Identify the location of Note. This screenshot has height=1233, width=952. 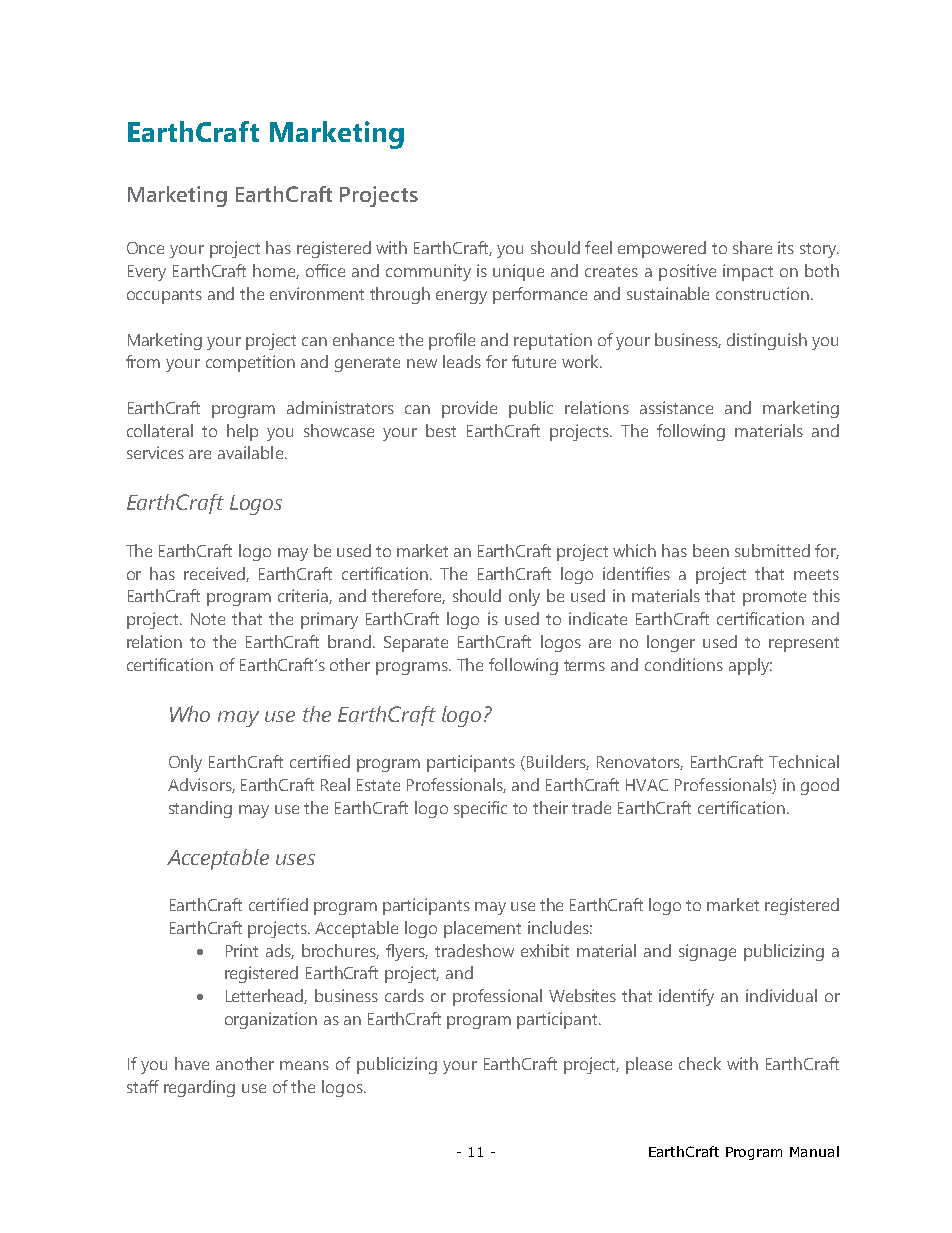
(208, 619).
